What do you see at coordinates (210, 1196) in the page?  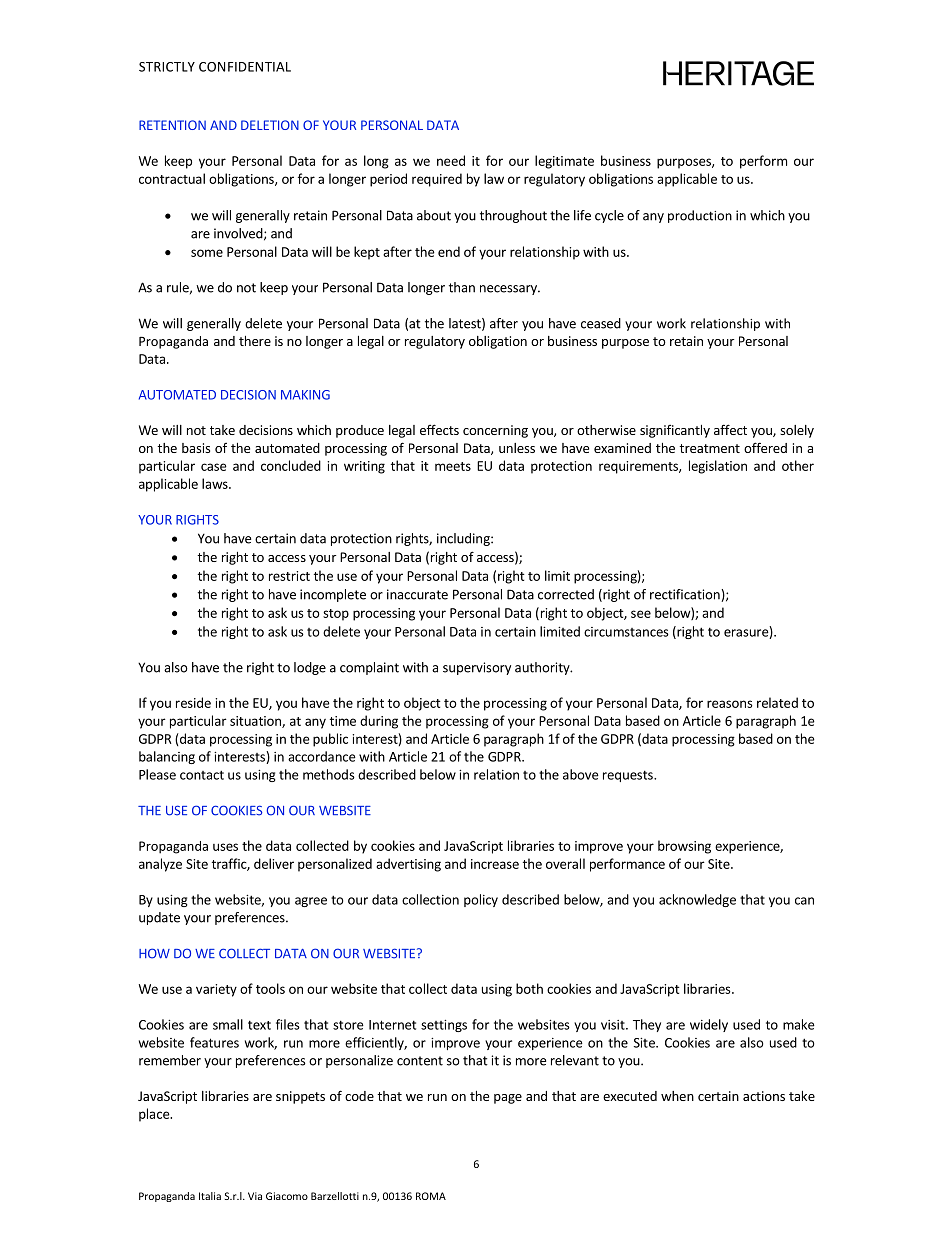 I see `Italia` at bounding box center [210, 1196].
